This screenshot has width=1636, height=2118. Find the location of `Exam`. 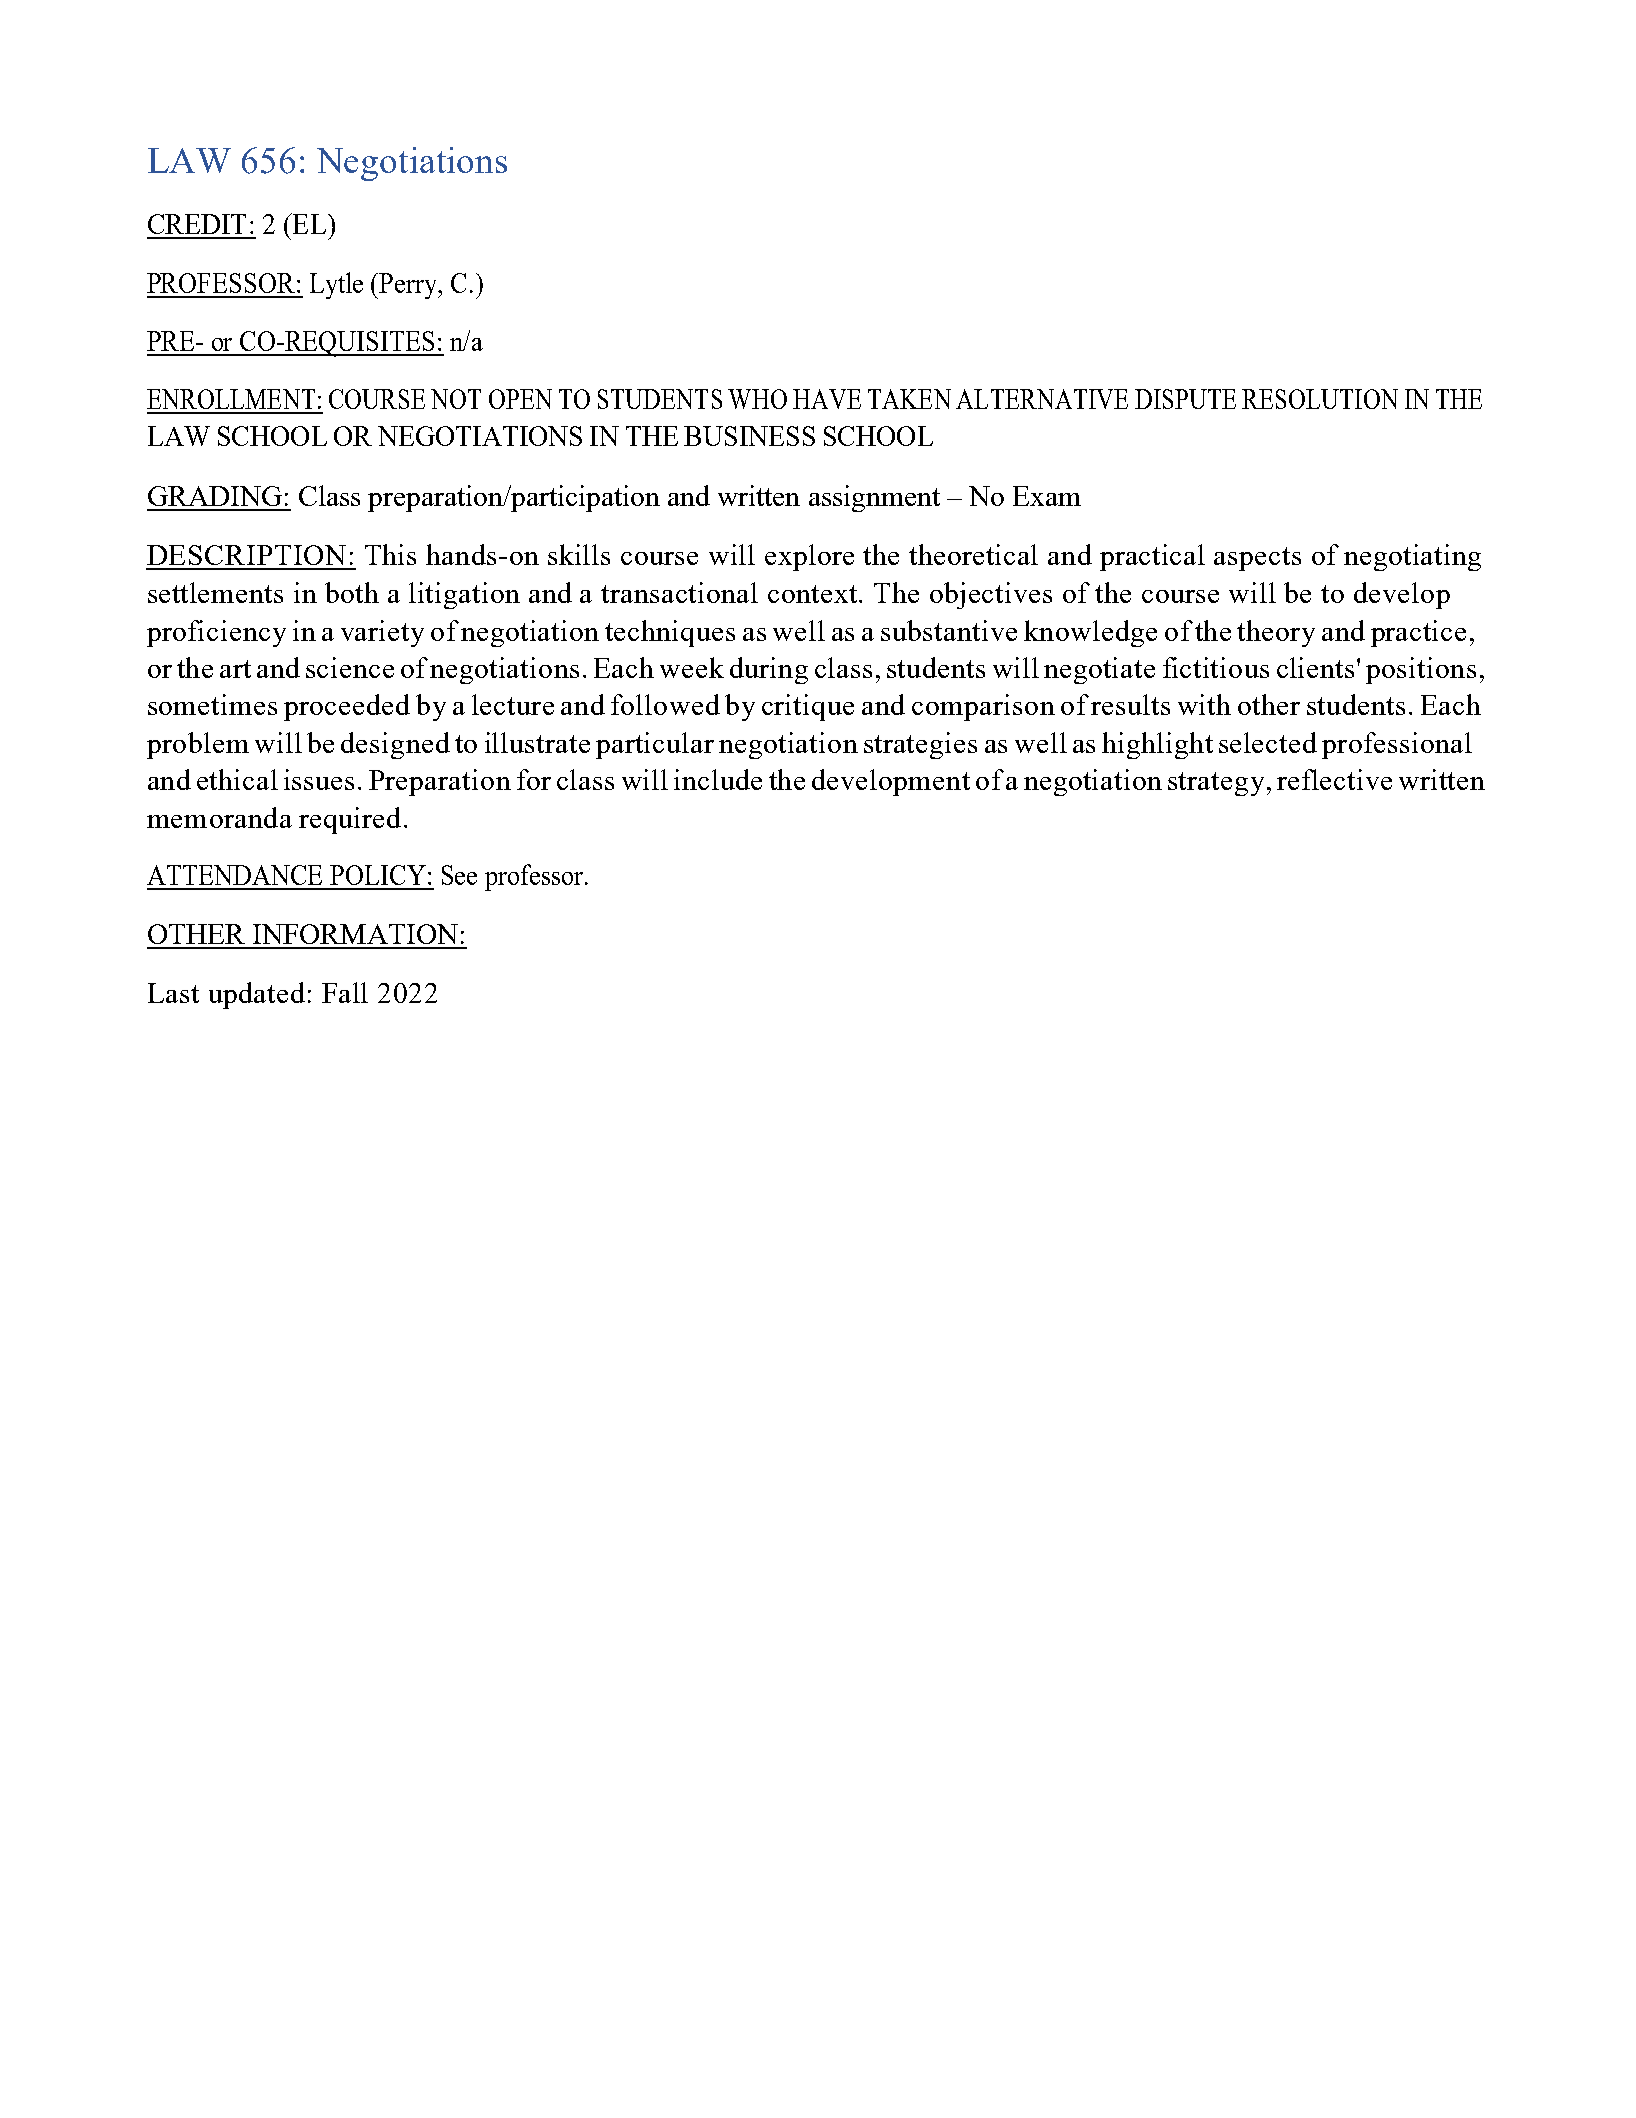

Exam is located at coordinates (1047, 496).
